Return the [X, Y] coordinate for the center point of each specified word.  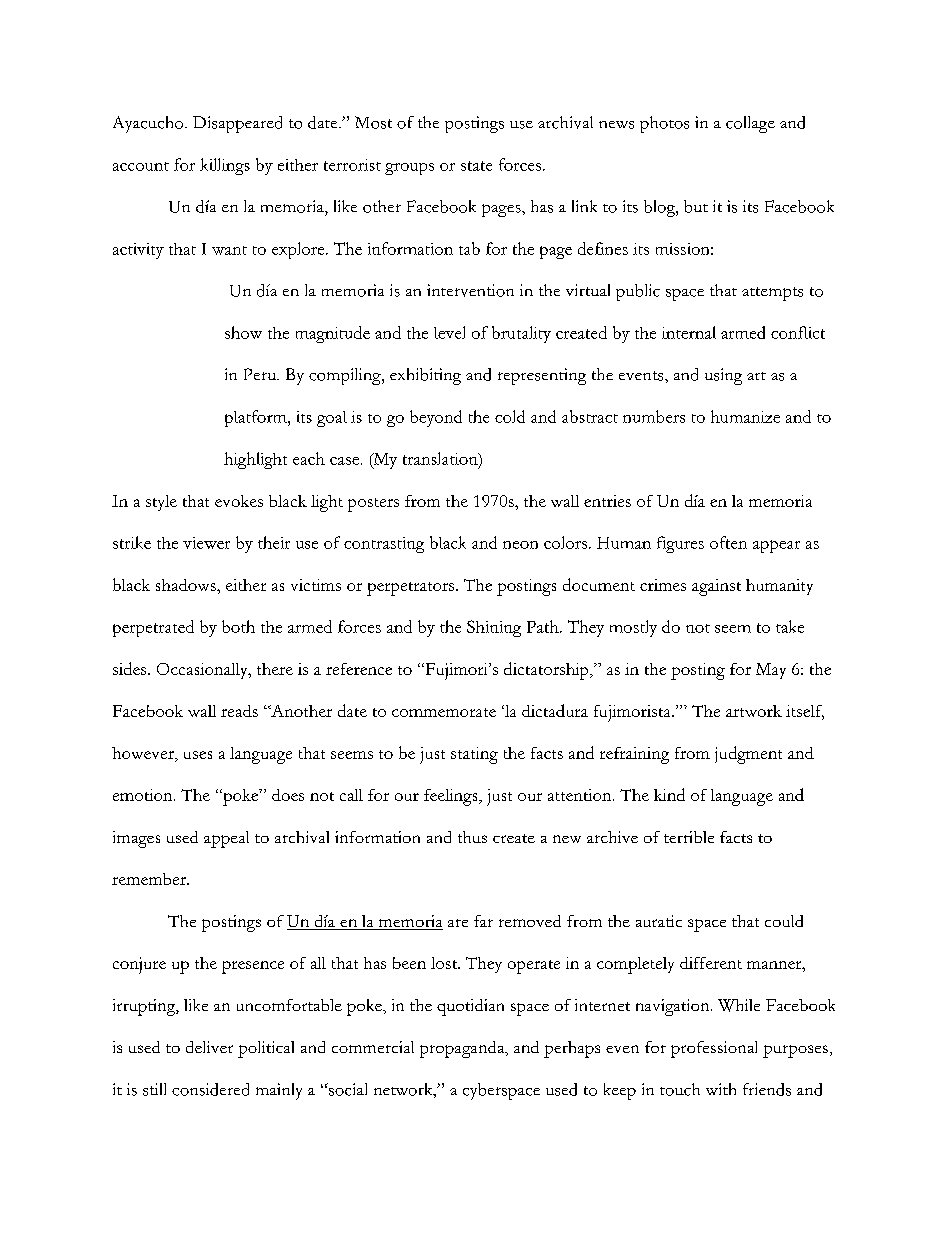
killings [225, 166]
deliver [209, 1047]
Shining [494, 628]
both [238, 626]
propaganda [463, 1049]
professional [714, 1049]
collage [750, 124]
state [476, 166]
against [716, 587]
